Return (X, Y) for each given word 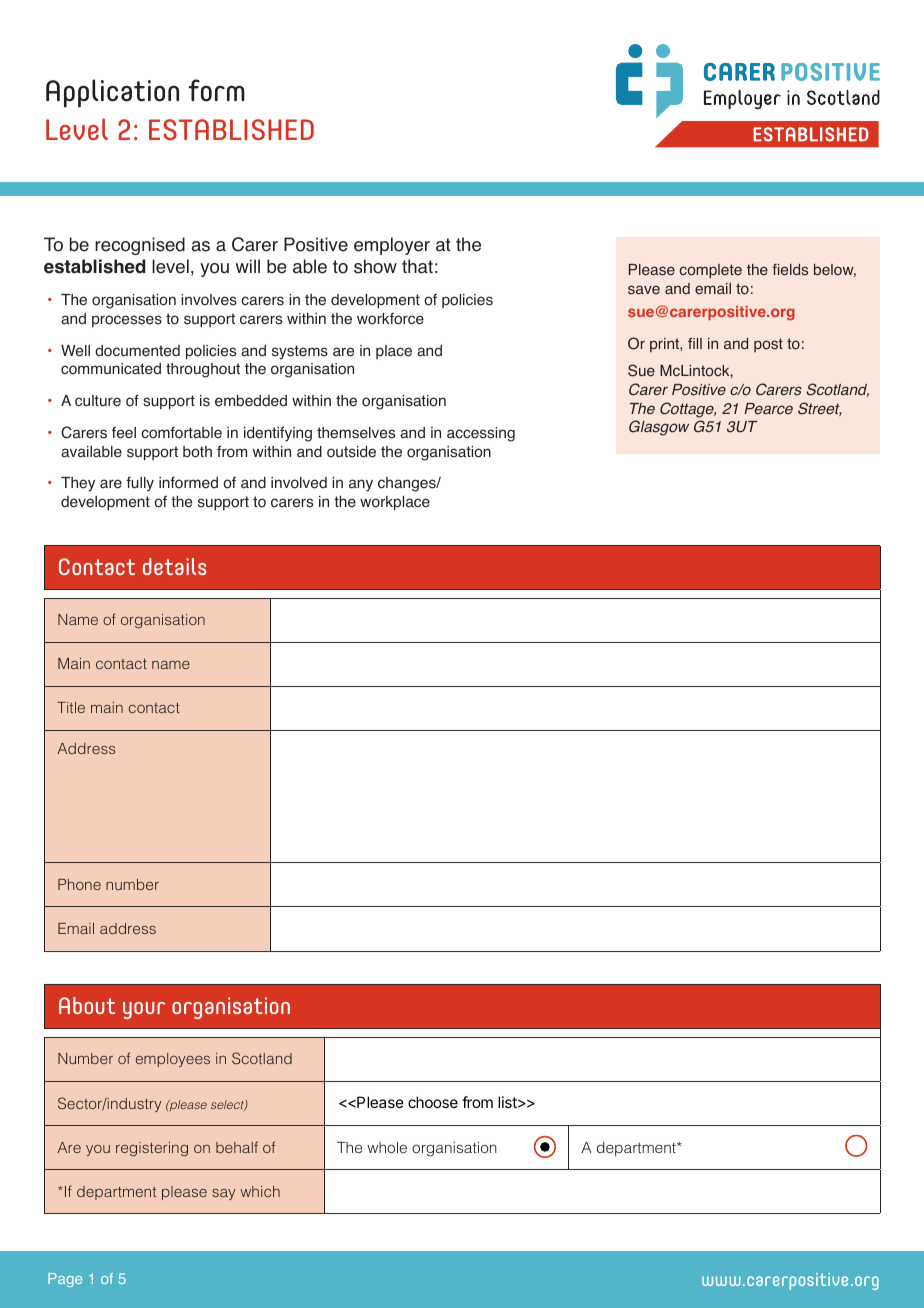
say (224, 1194)
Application (112, 93)
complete (710, 271)
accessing (481, 434)
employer (392, 246)
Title (71, 707)
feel (124, 432)
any (361, 485)
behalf (237, 1147)
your (144, 1010)
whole (387, 1147)
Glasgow (659, 428)
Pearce (768, 409)
